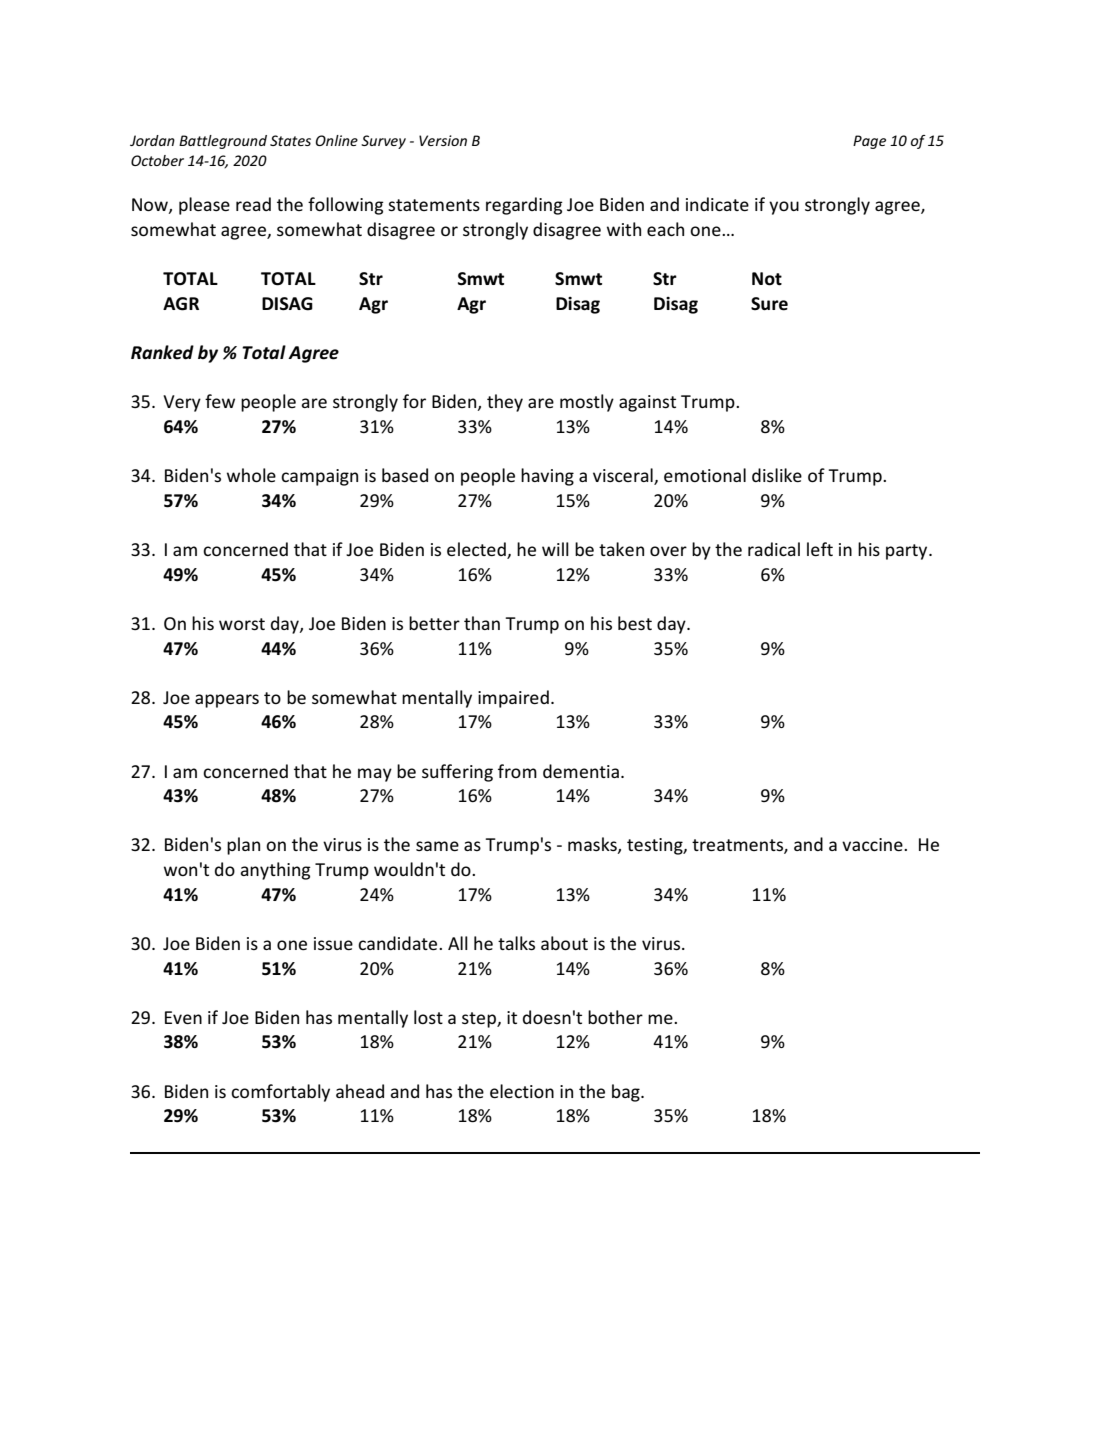 Image resolution: width=1111 pixels, height=1438 pixels. Describe the element at coordinates (243, 846) in the document. I see `plan` at that location.
